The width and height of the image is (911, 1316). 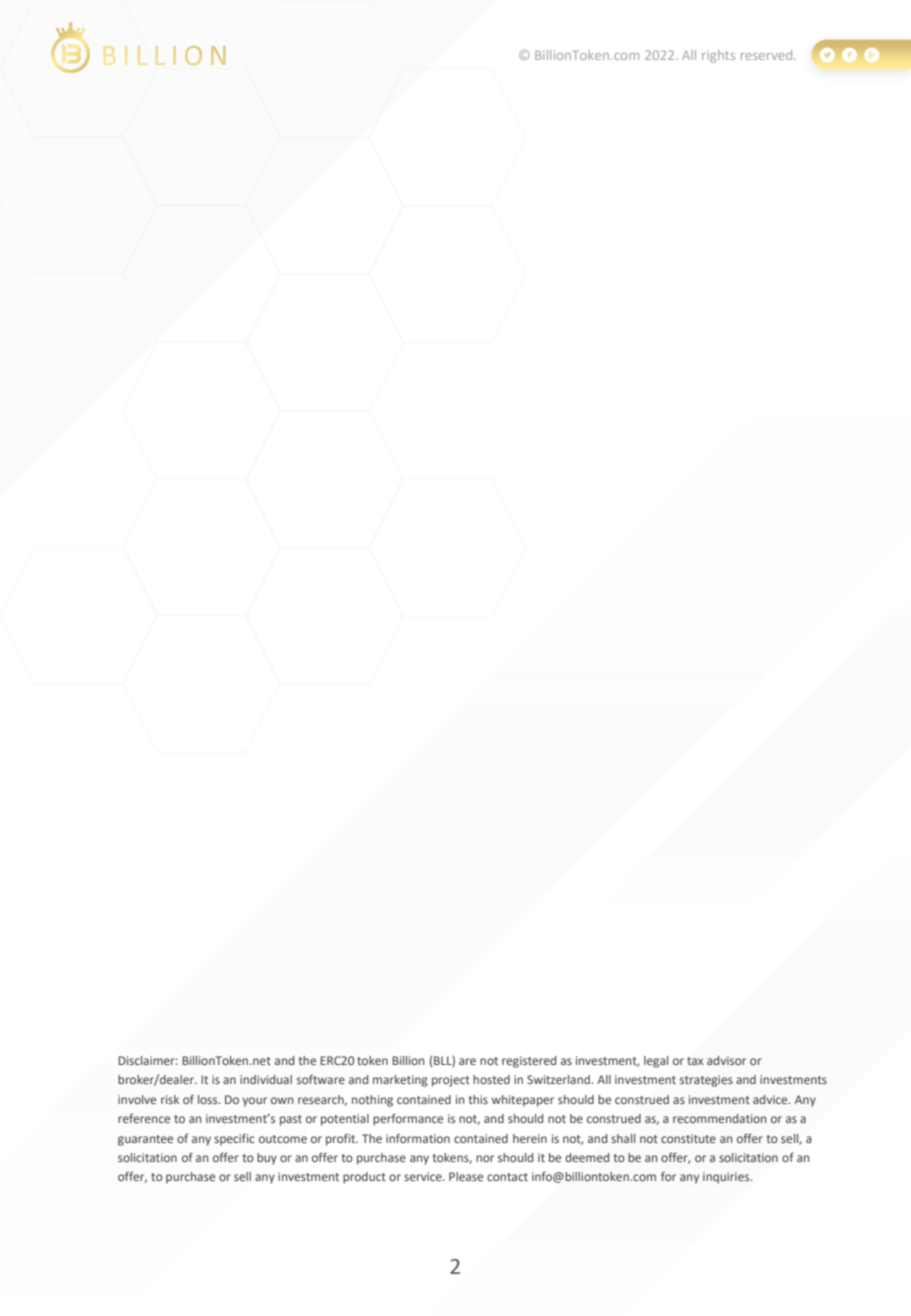 What do you see at coordinates (726, 1060) in the image?
I see `advisor` at bounding box center [726, 1060].
